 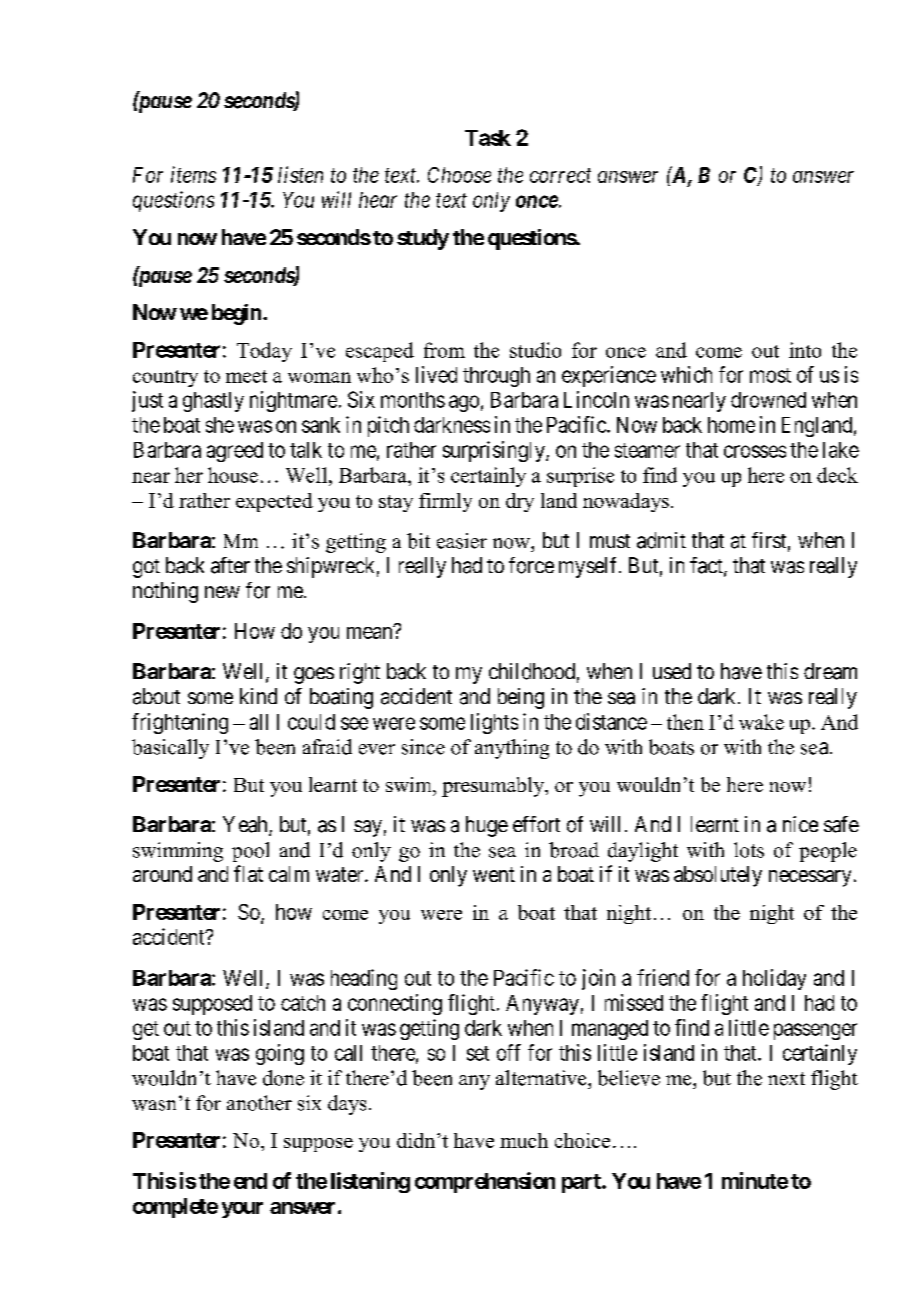 What do you see at coordinates (761, 722) in the screenshot?
I see `wake` at bounding box center [761, 722].
